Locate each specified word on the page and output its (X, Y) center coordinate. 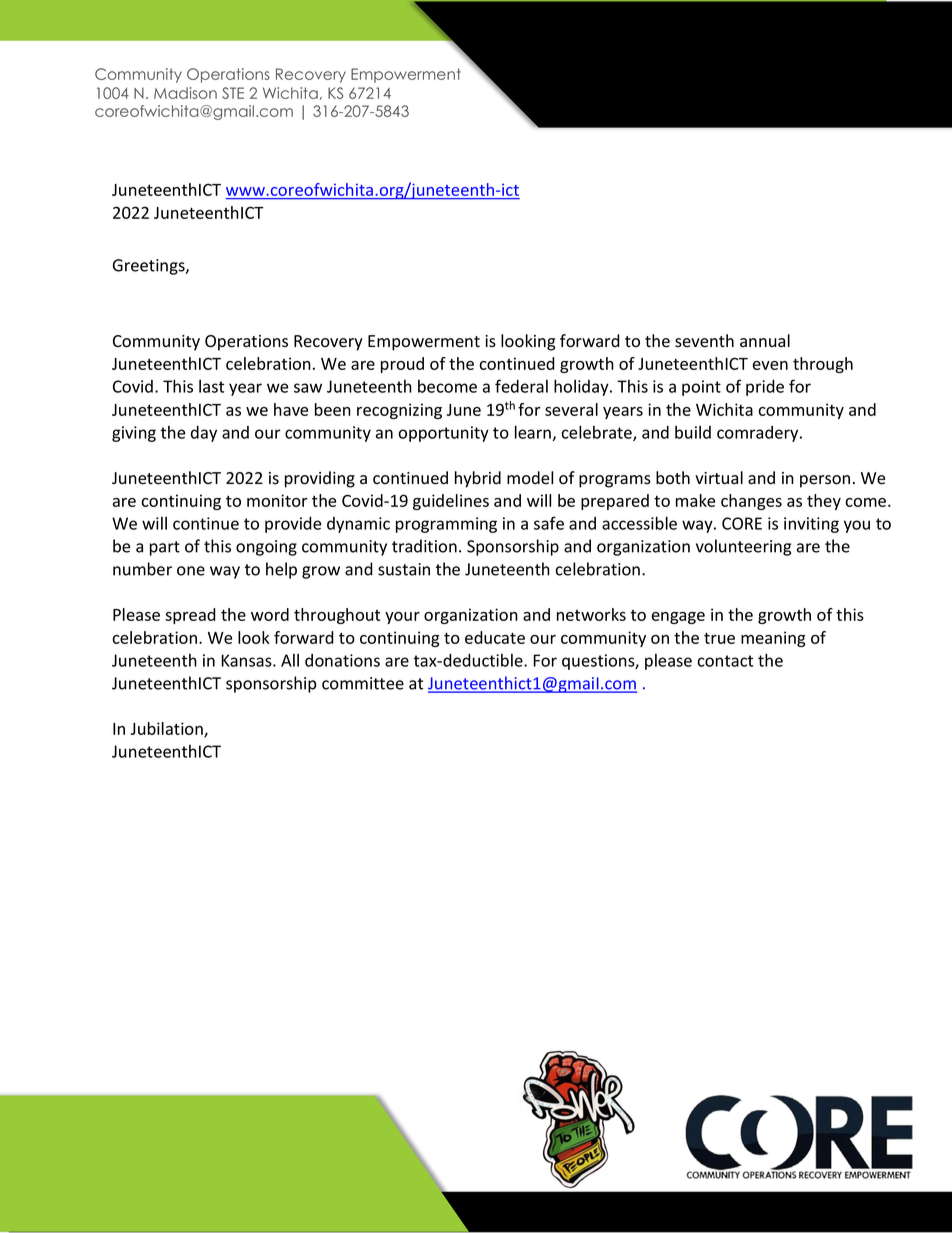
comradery (759, 434)
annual (765, 341)
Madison (185, 93)
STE (233, 93)
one (191, 571)
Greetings (150, 267)
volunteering (743, 547)
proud (402, 365)
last (211, 386)
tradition (424, 546)
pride (765, 388)
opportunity (444, 434)
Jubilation (167, 730)
